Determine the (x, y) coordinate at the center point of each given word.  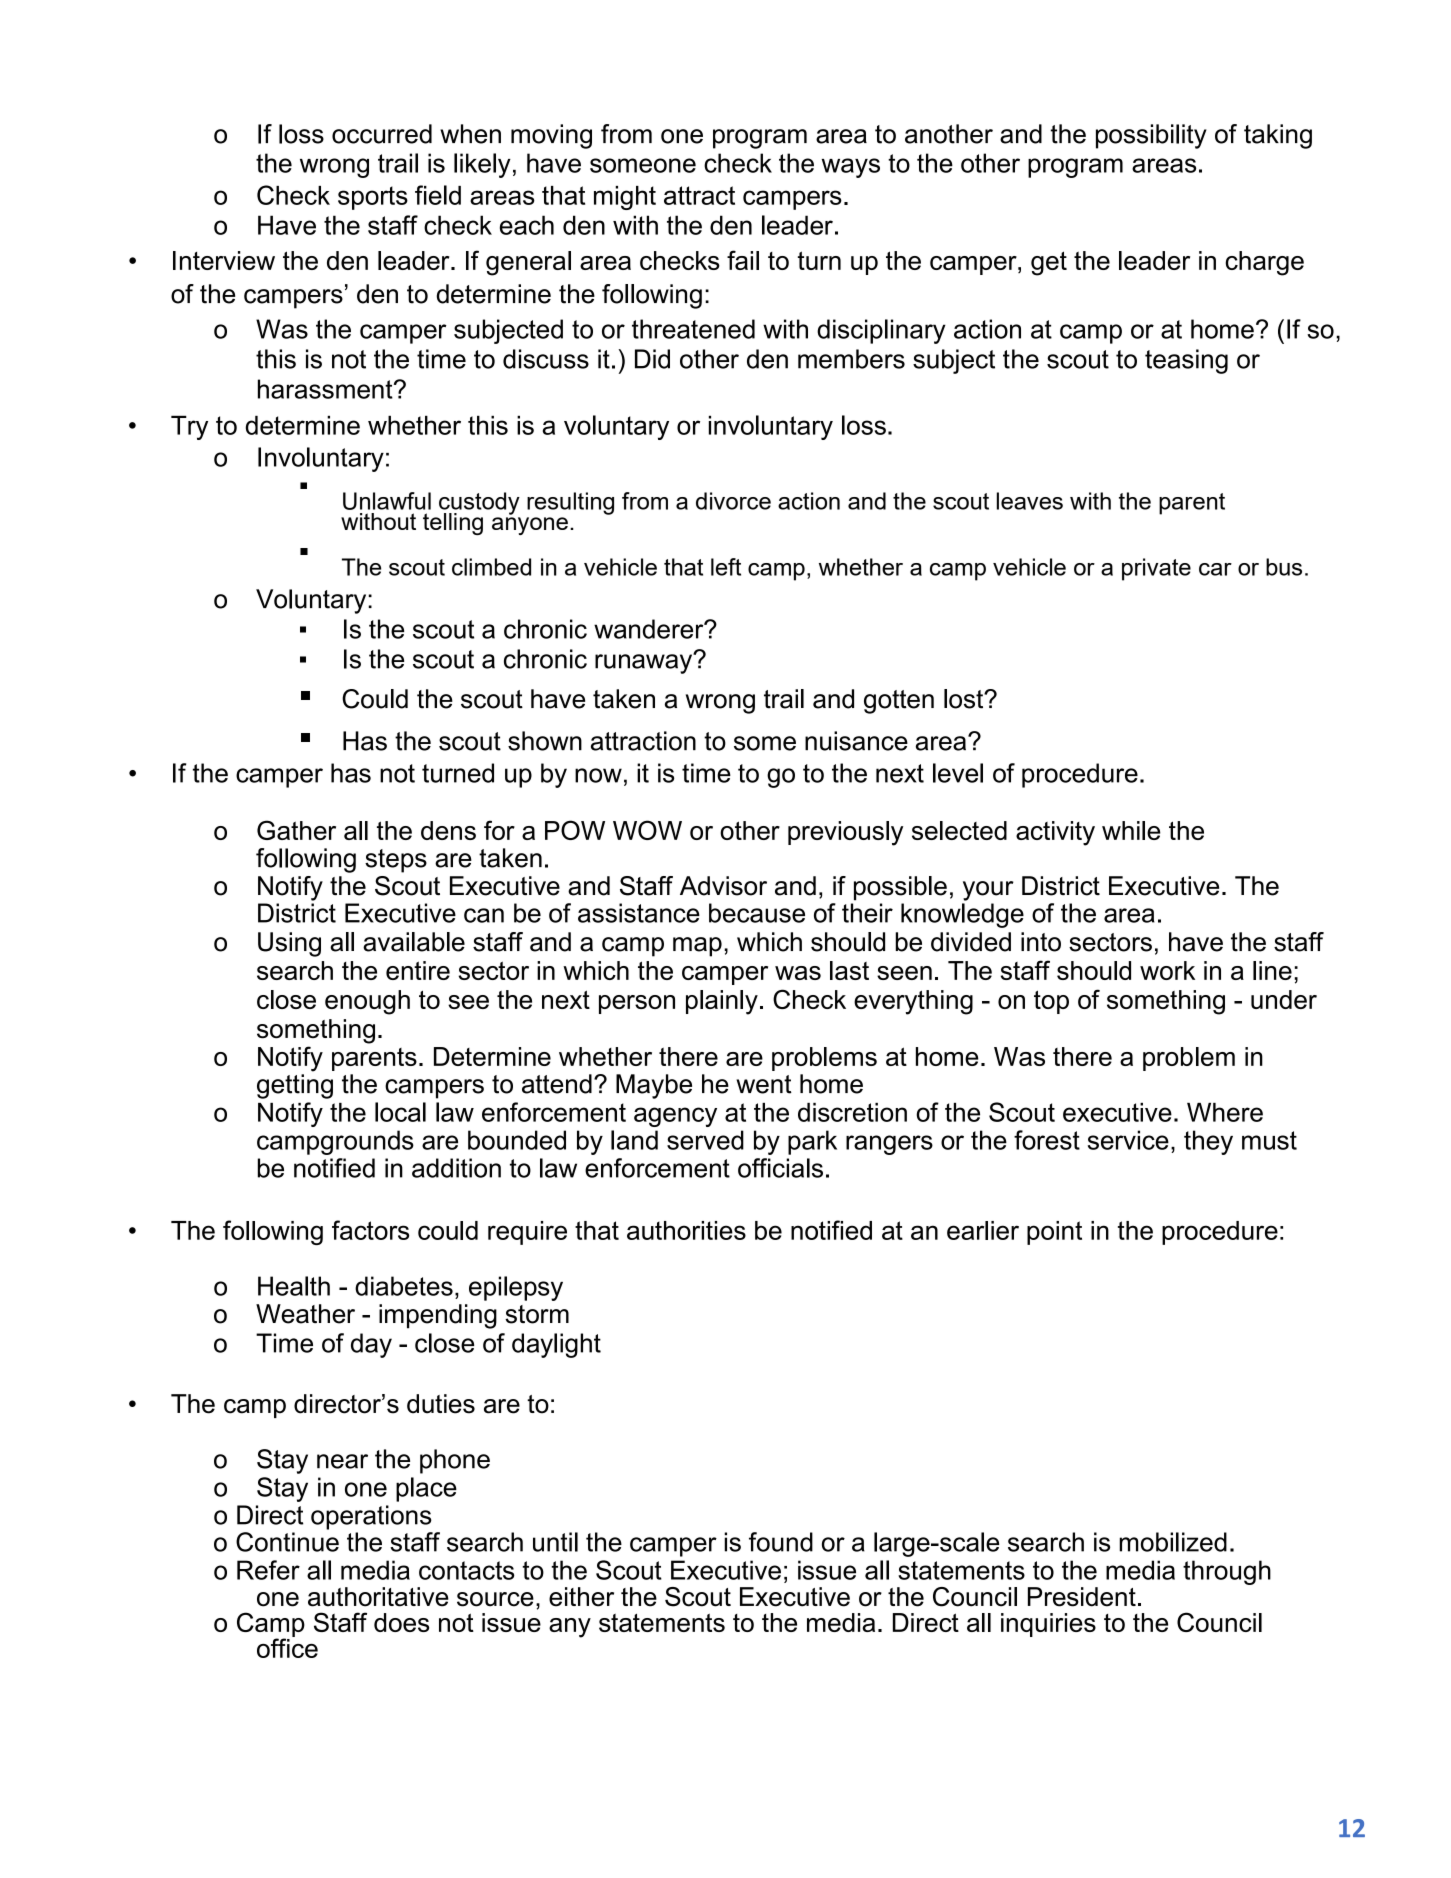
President (1082, 1597)
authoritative (378, 1597)
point (1054, 1233)
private (1156, 569)
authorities (686, 1230)
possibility (1151, 136)
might (625, 198)
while (1131, 830)
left (726, 567)
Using (289, 944)
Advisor (723, 886)
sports (373, 198)
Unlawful (387, 501)
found (781, 1542)
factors (370, 1230)
